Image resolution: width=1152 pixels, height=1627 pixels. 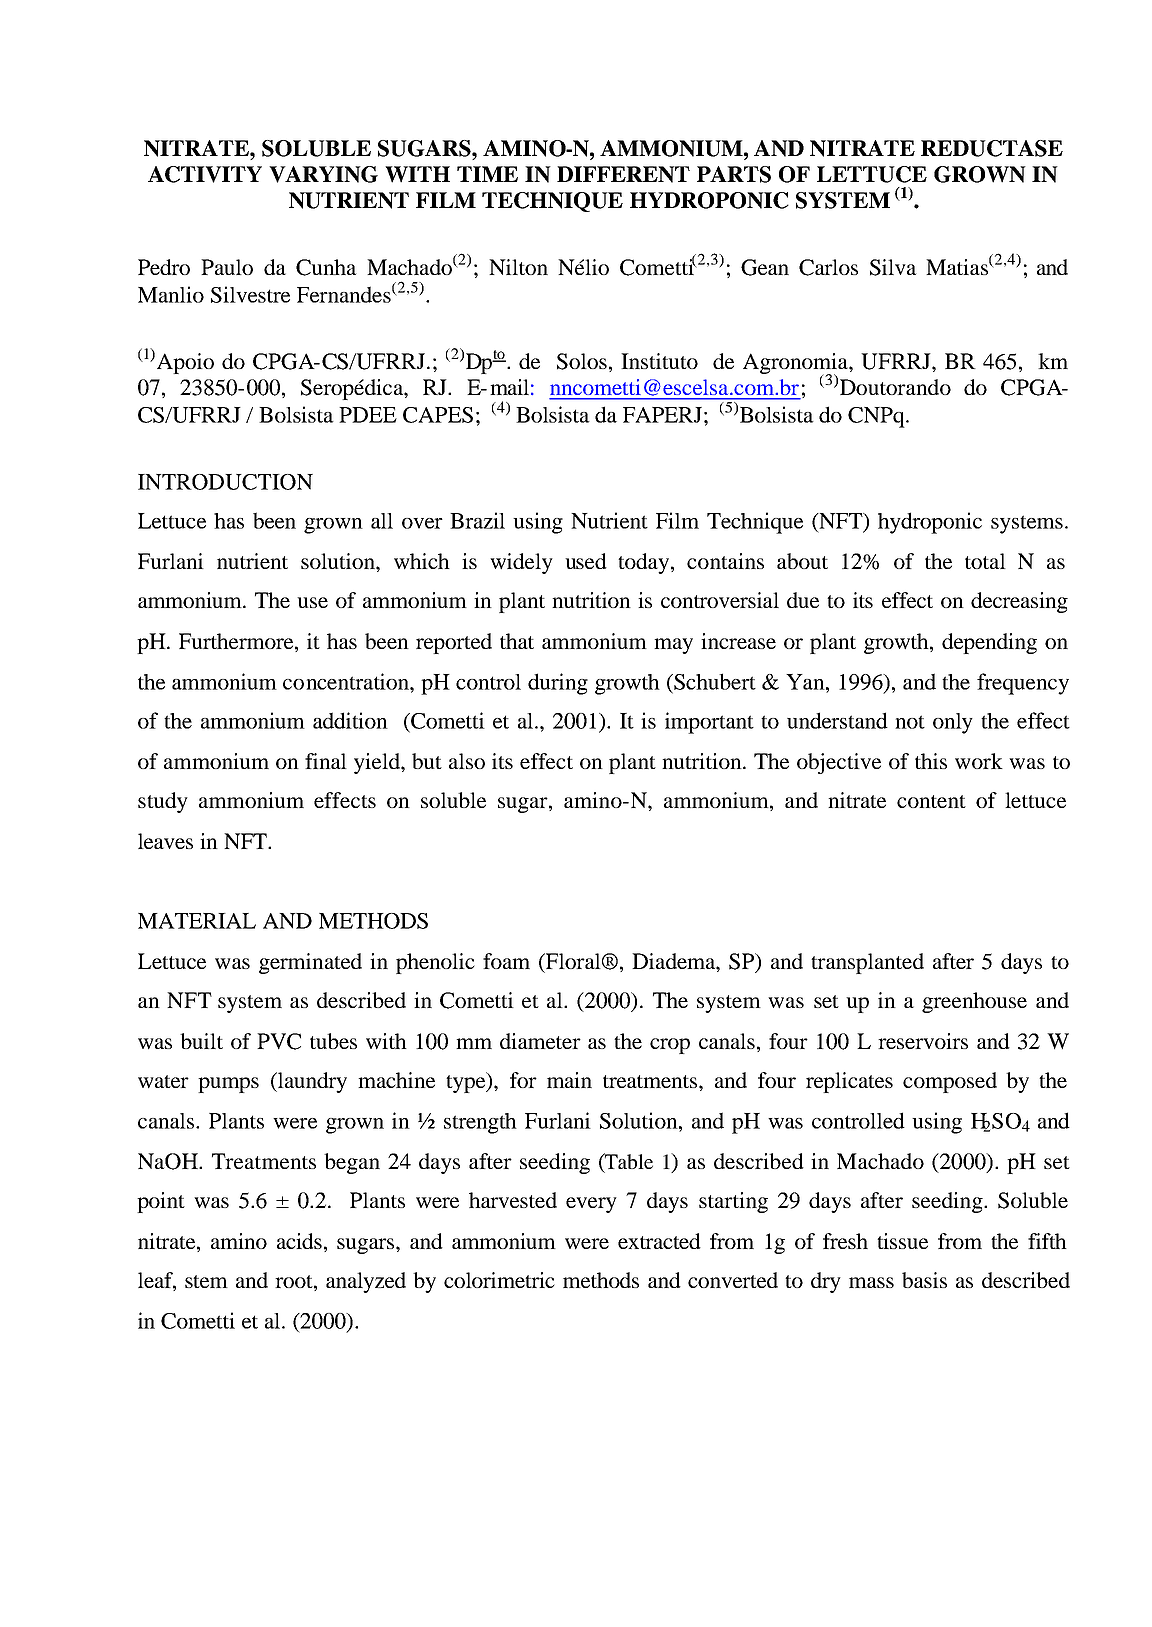 What do you see at coordinates (506, 961) in the screenshot?
I see `foam` at bounding box center [506, 961].
